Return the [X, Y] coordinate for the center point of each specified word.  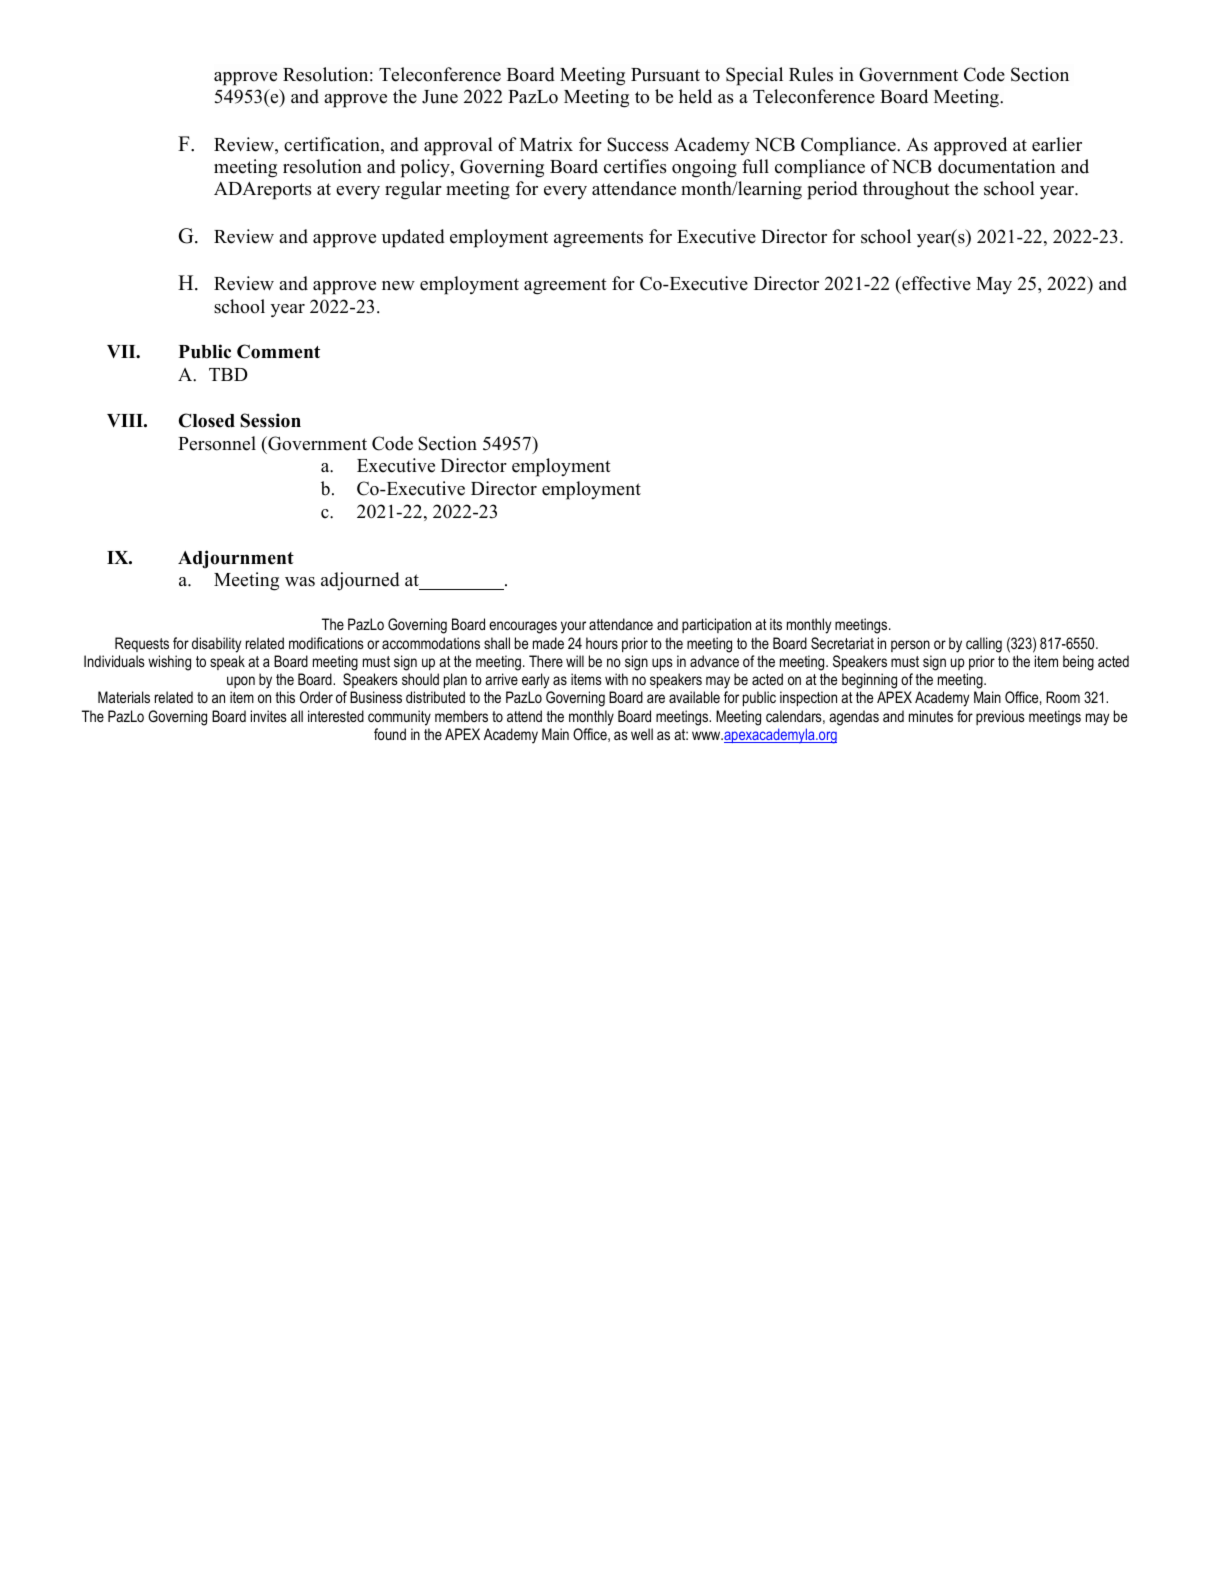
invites [269, 716]
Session [270, 420]
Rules [811, 74]
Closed [207, 420]
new [398, 286]
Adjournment [236, 559]
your [573, 627]
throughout [906, 190]
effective [935, 283]
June [440, 97]
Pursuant [665, 75]
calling [984, 645]
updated [413, 238]
